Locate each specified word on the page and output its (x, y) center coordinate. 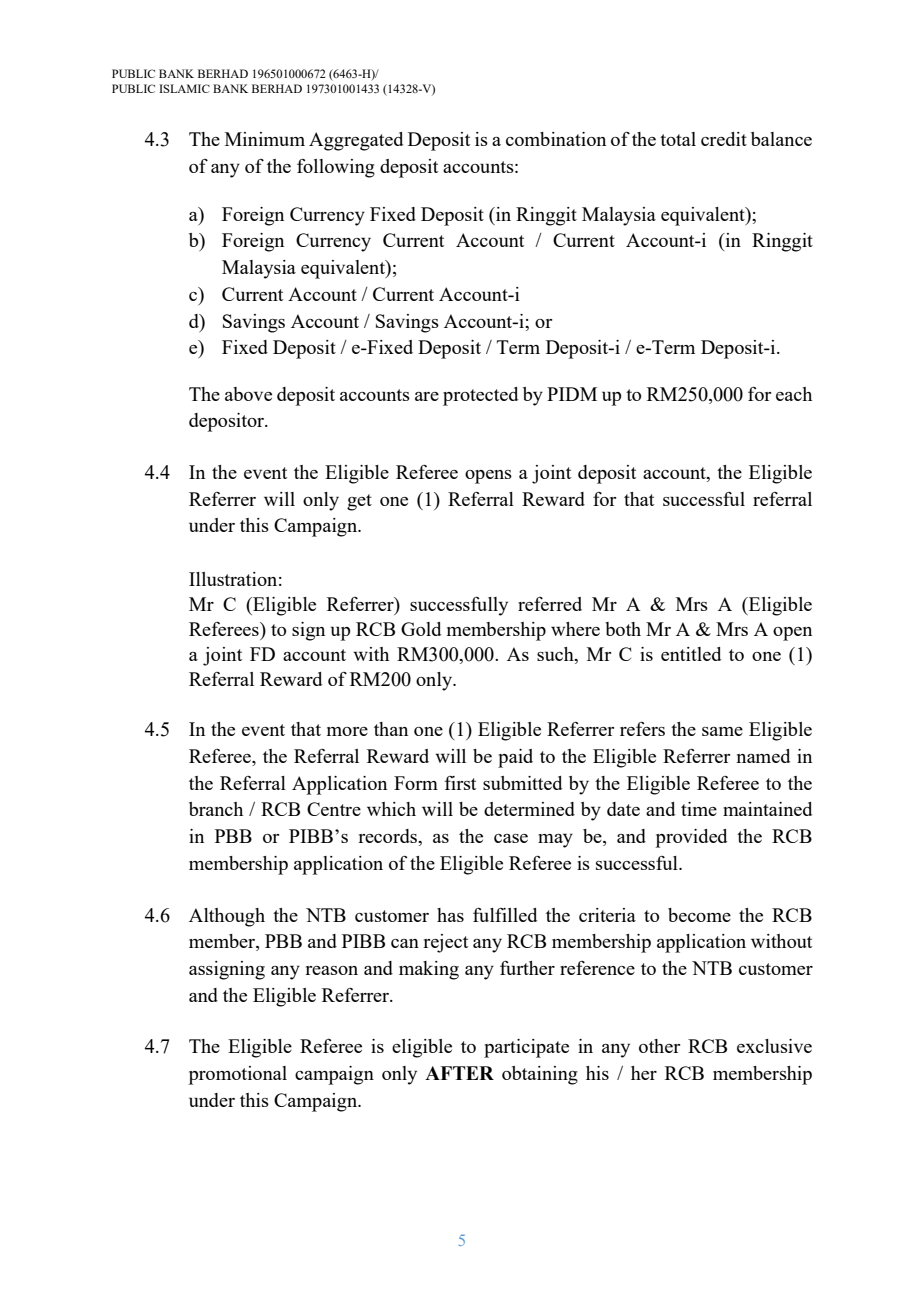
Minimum (265, 139)
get (359, 502)
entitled (691, 654)
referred (550, 604)
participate (526, 1048)
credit (724, 139)
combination (556, 139)
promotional (238, 1075)
